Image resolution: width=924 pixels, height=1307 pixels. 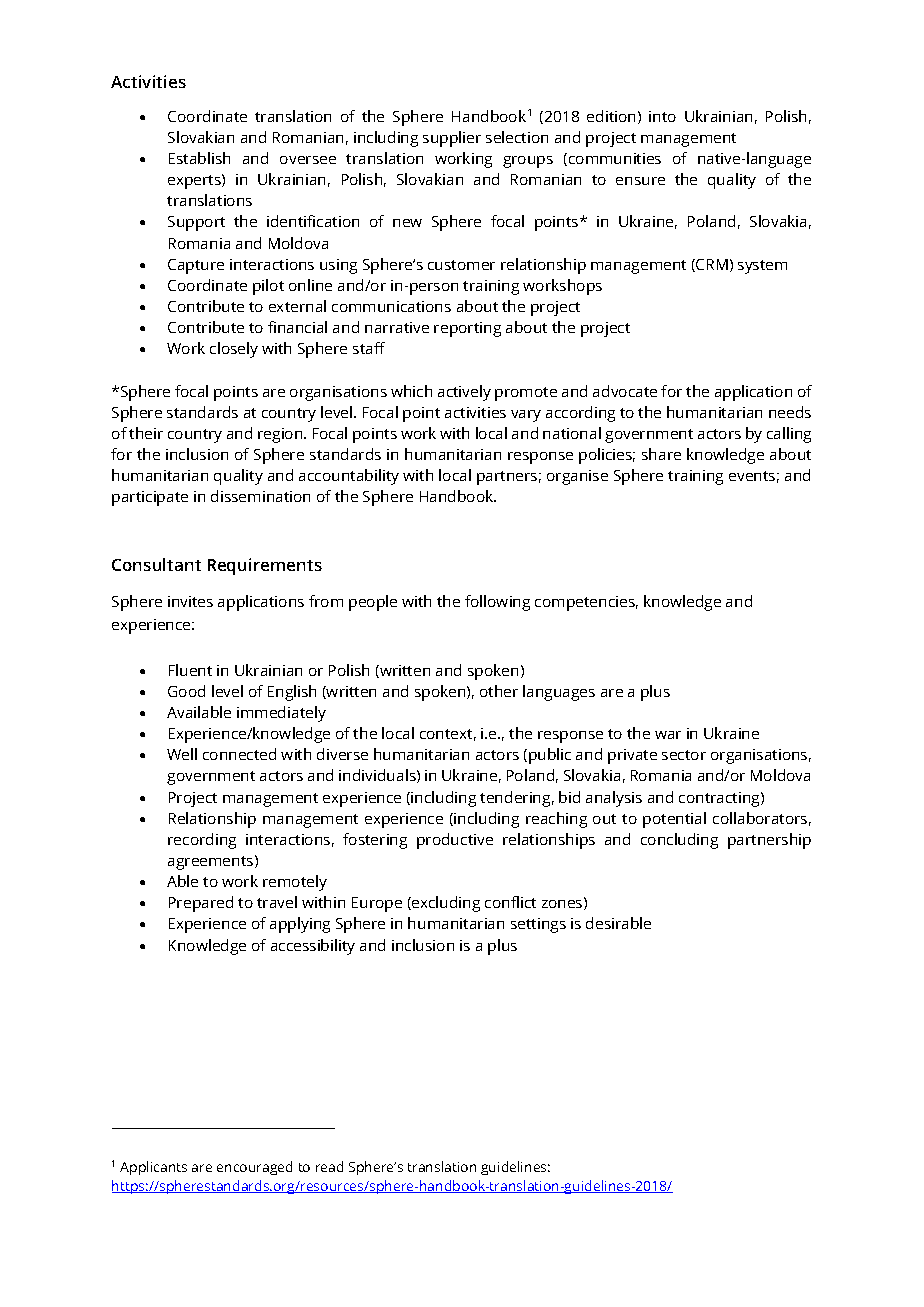 What do you see at coordinates (668, 735) in the image?
I see `war` at bounding box center [668, 735].
